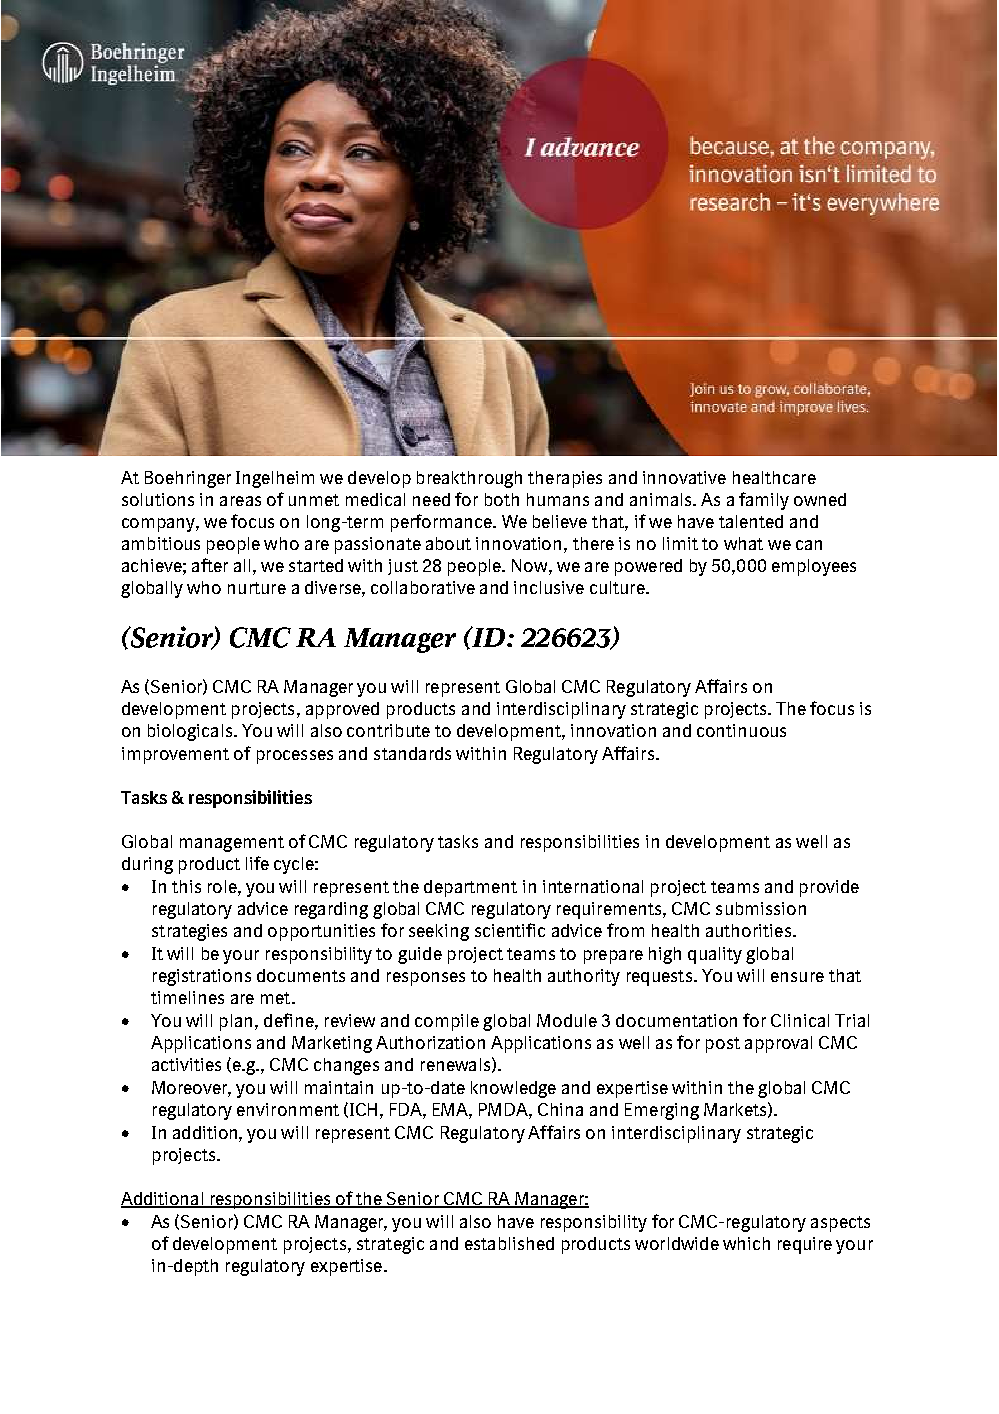 The height and width of the document is (1414, 999). What do you see at coordinates (288, 1109) in the document?
I see `environment` at bounding box center [288, 1109].
